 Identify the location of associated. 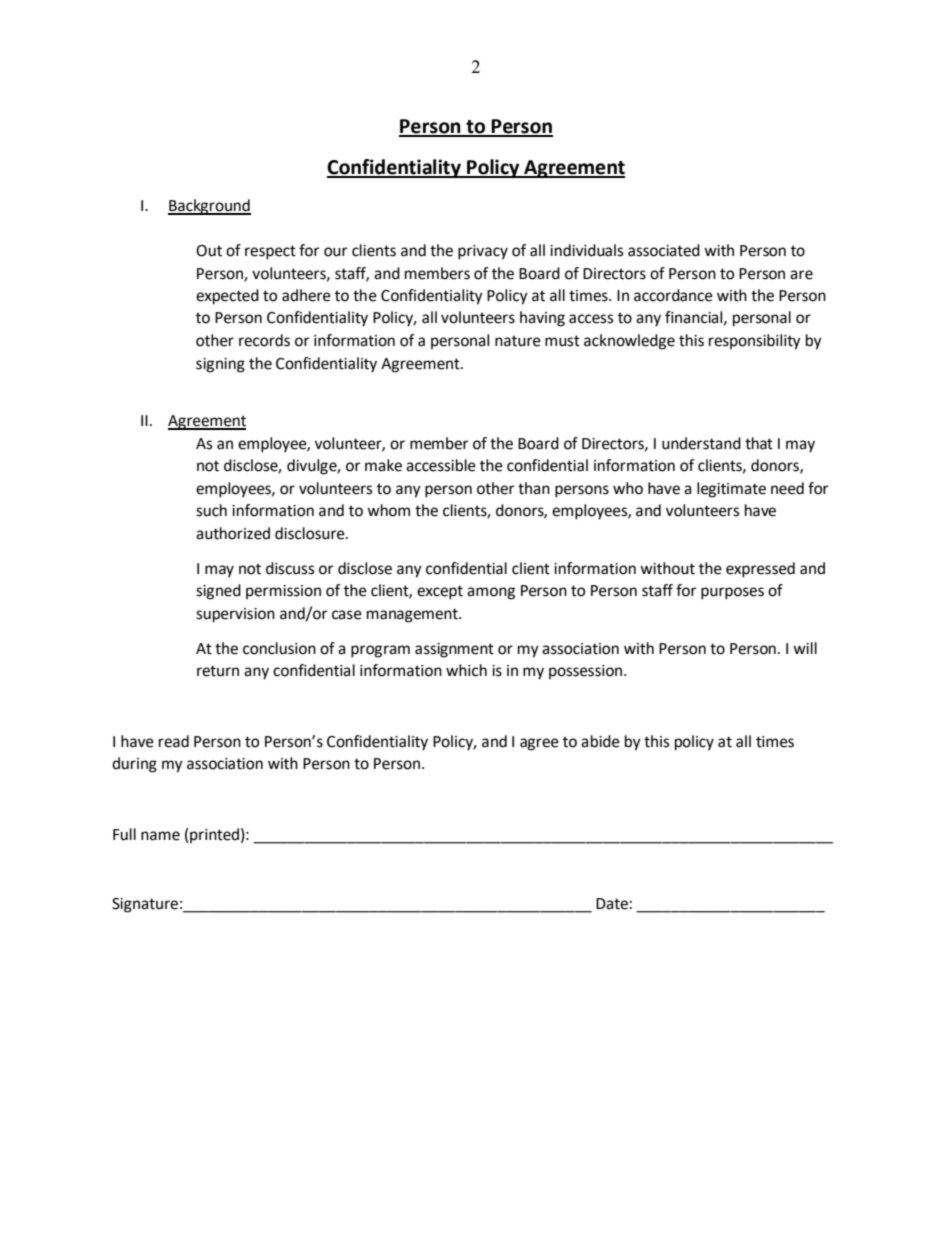
(664, 250).
